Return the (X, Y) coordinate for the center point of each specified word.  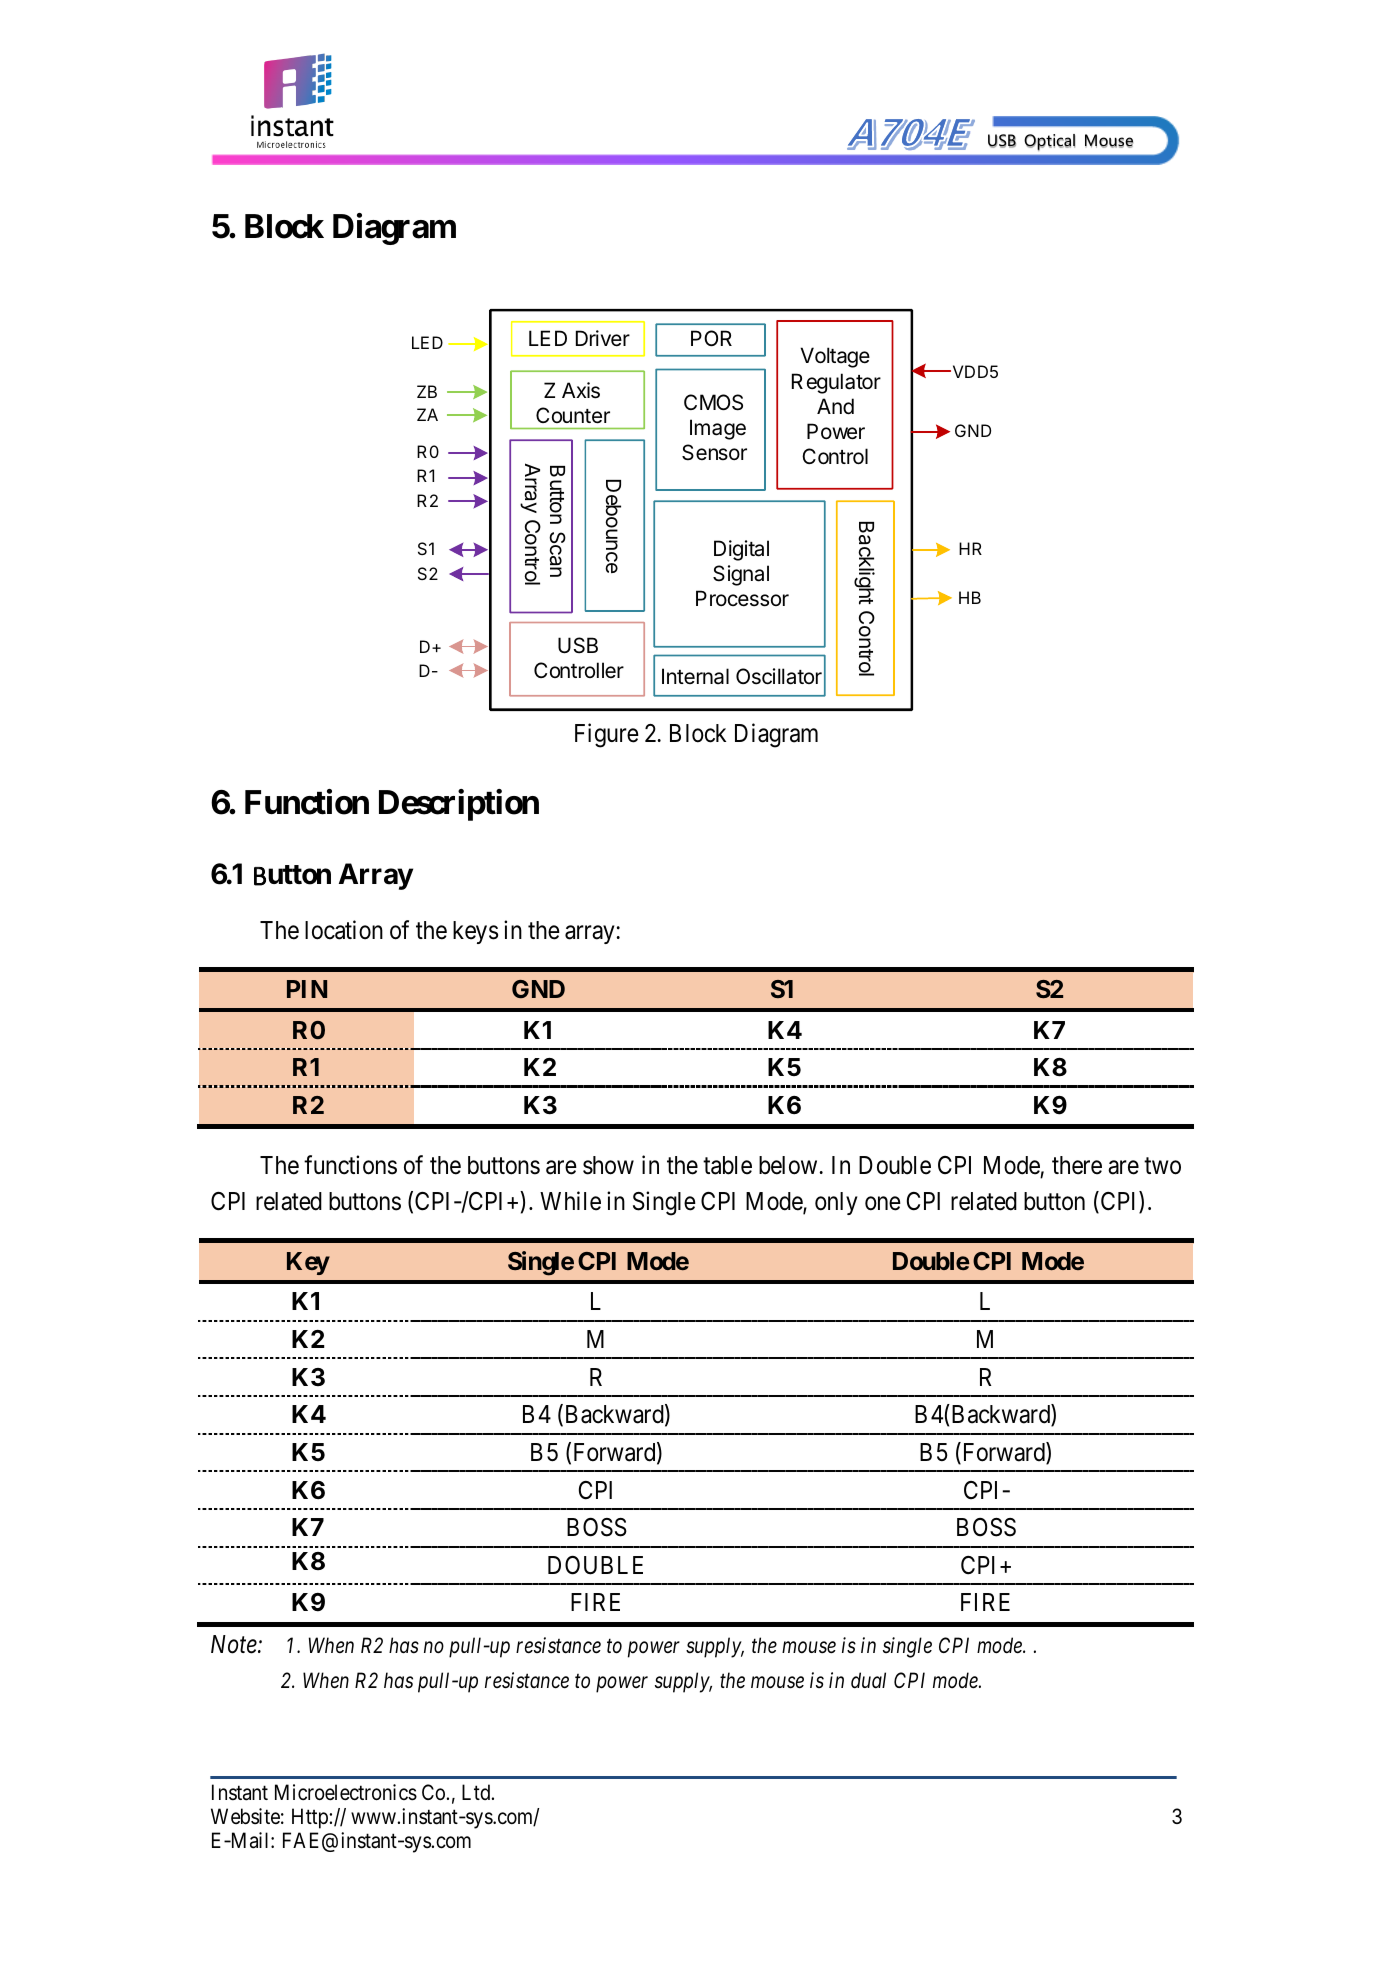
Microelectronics (346, 1792)
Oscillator (779, 676)
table (727, 1165)
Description (459, 805)
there (1077, 1165)
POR (711, 338)
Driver (603, 338)
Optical (1049, 142)
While (570, 1201)
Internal (695, 676)
